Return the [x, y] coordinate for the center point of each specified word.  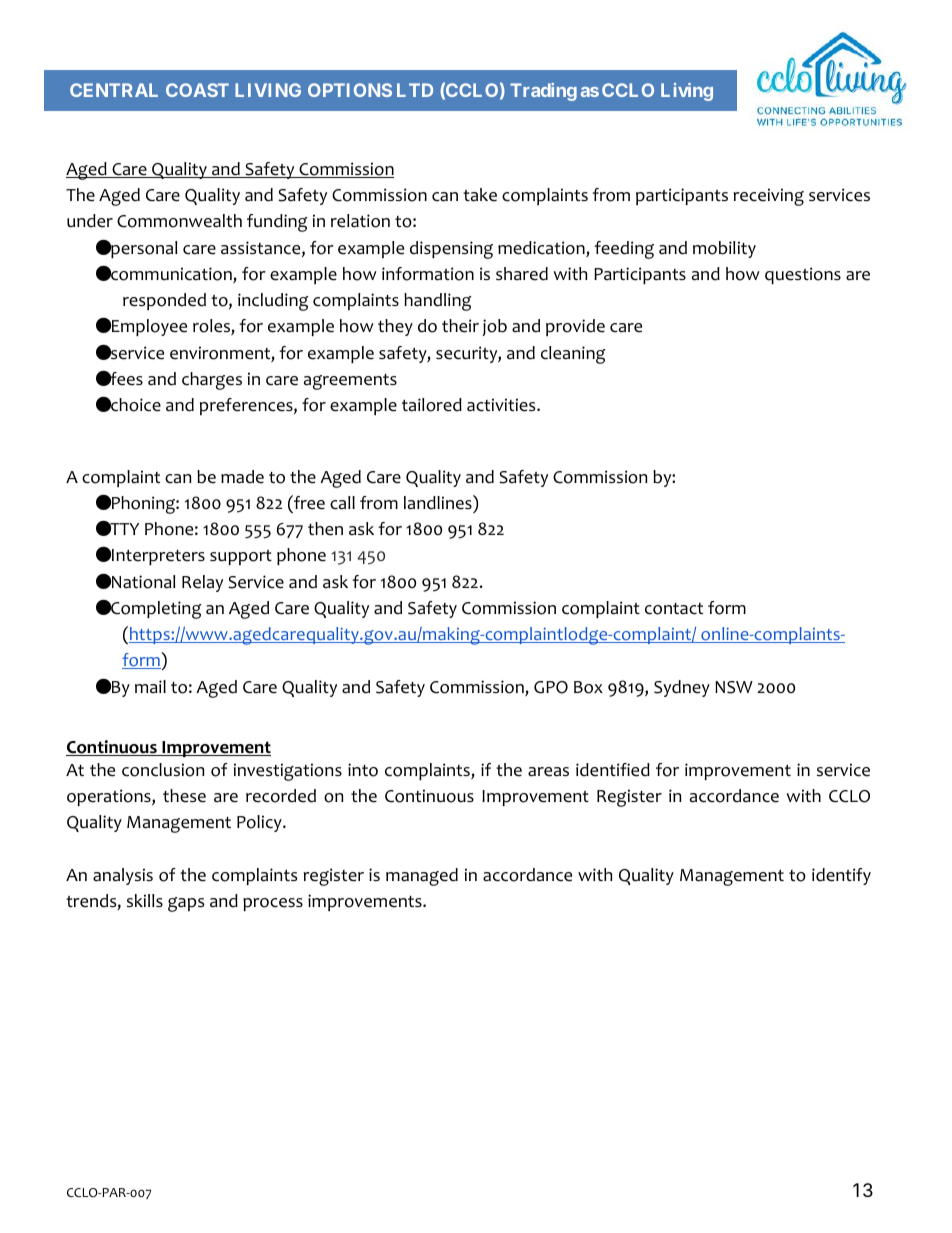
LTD [415, 90]
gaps [186, 904]
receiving [768, 197]
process [273, 904]
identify [841, 876]
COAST [197, 90]
